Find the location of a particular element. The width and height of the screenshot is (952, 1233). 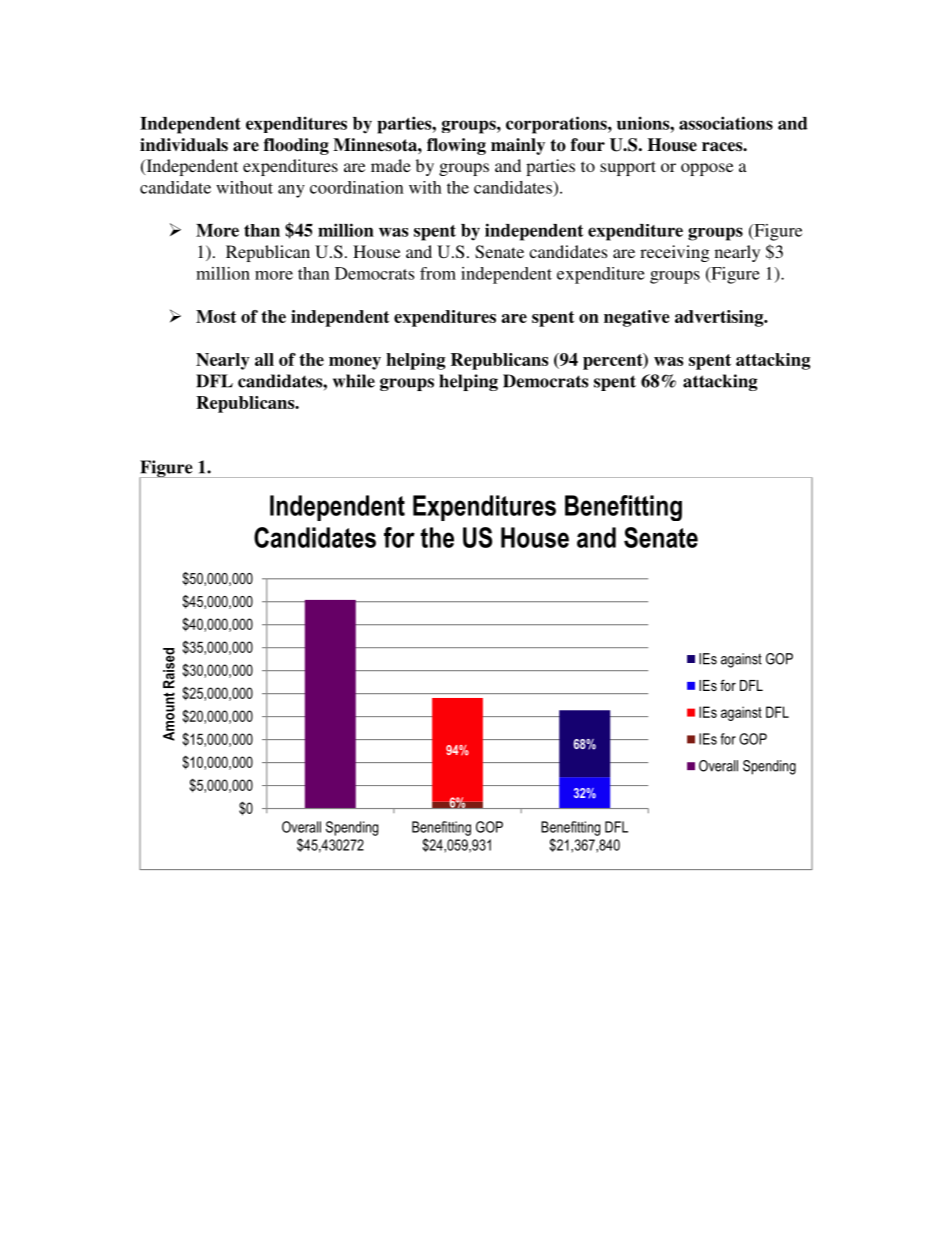

negative is located at coordinates (637, 318).
